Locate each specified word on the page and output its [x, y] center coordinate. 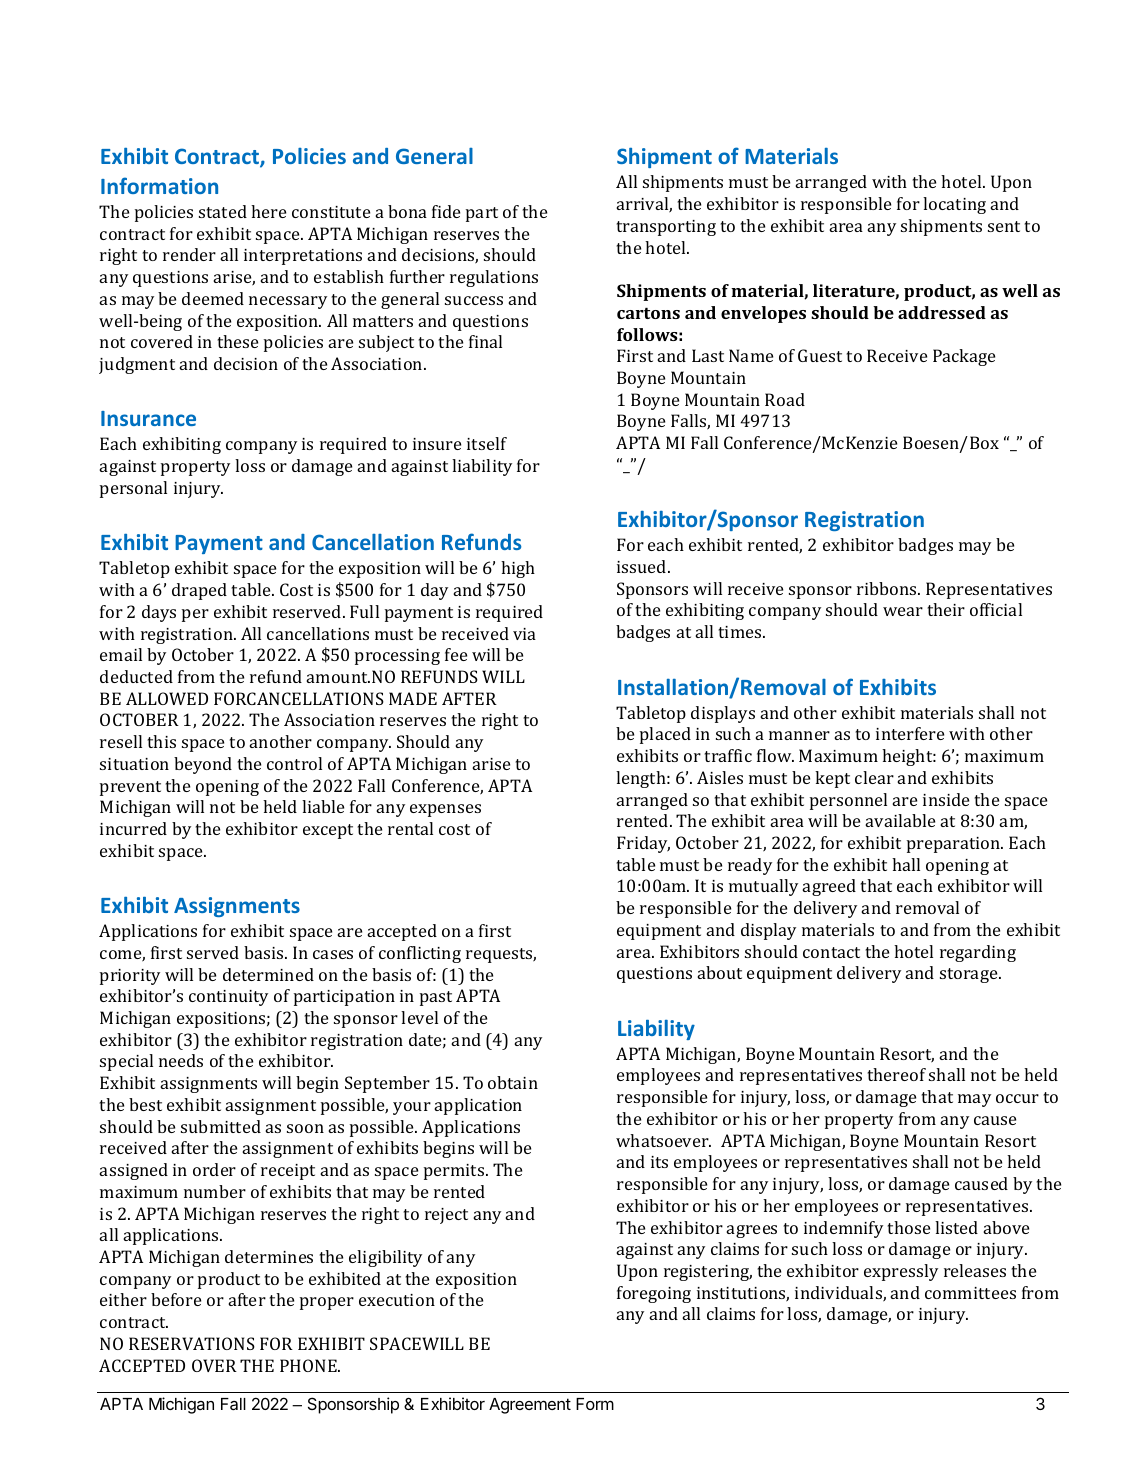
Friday [643, 844]
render [189, 254]
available [900, 820]
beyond [203, 765]
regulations [494, 278]
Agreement [530, 1406]
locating [954, 205]
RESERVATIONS [192, 1343]
